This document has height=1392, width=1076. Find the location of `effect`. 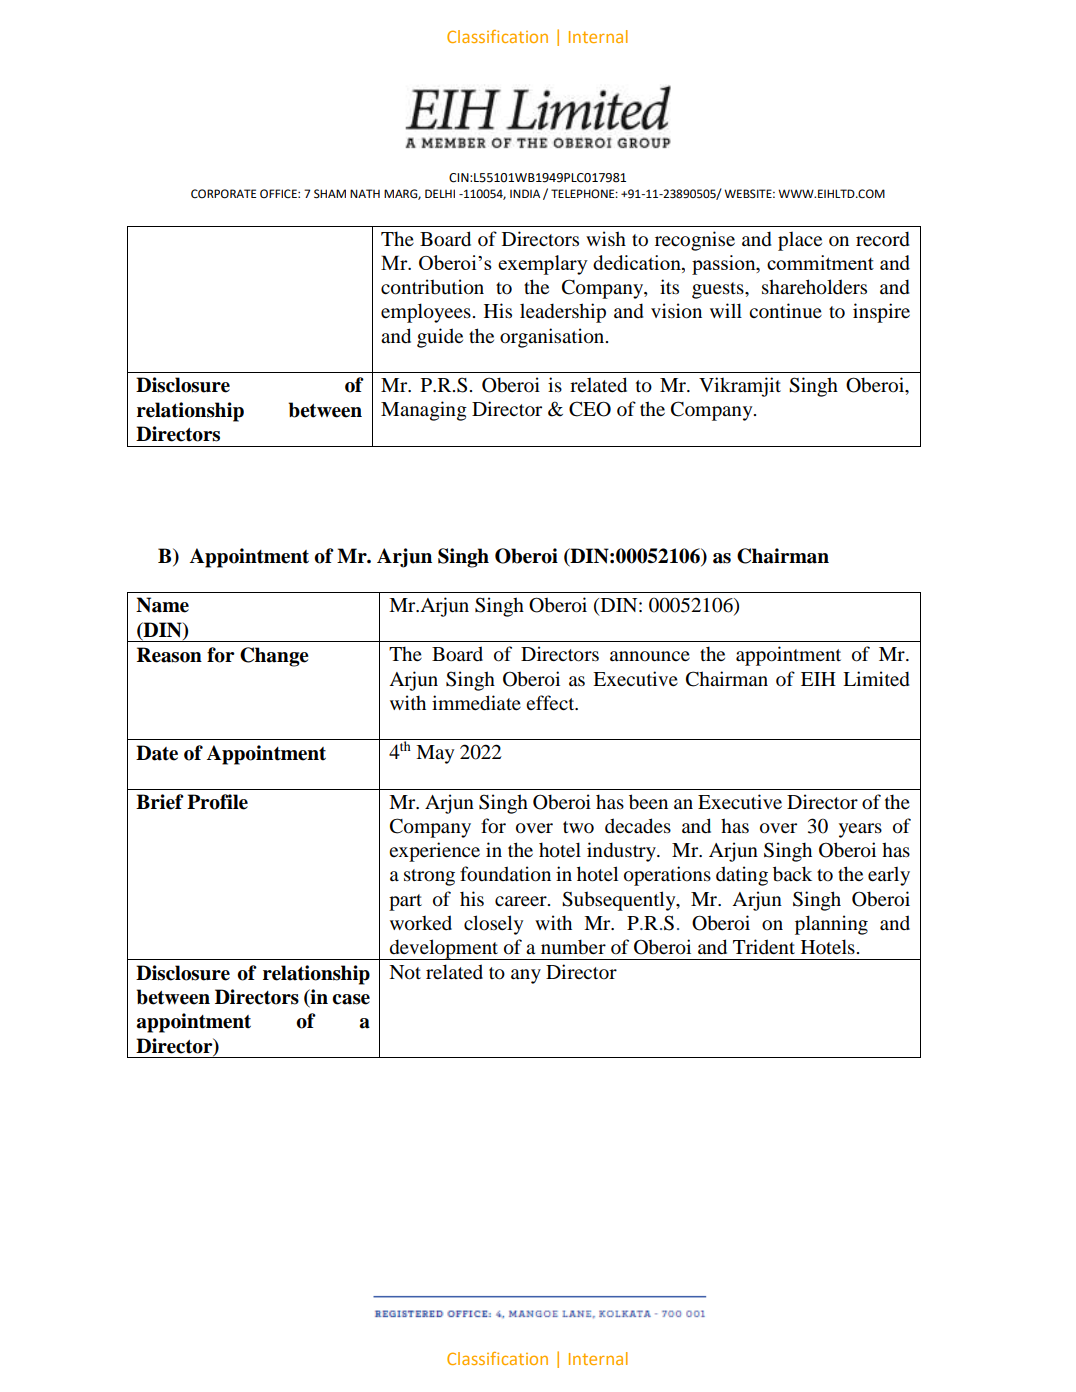

effect is located at coordinates (551, 702).
